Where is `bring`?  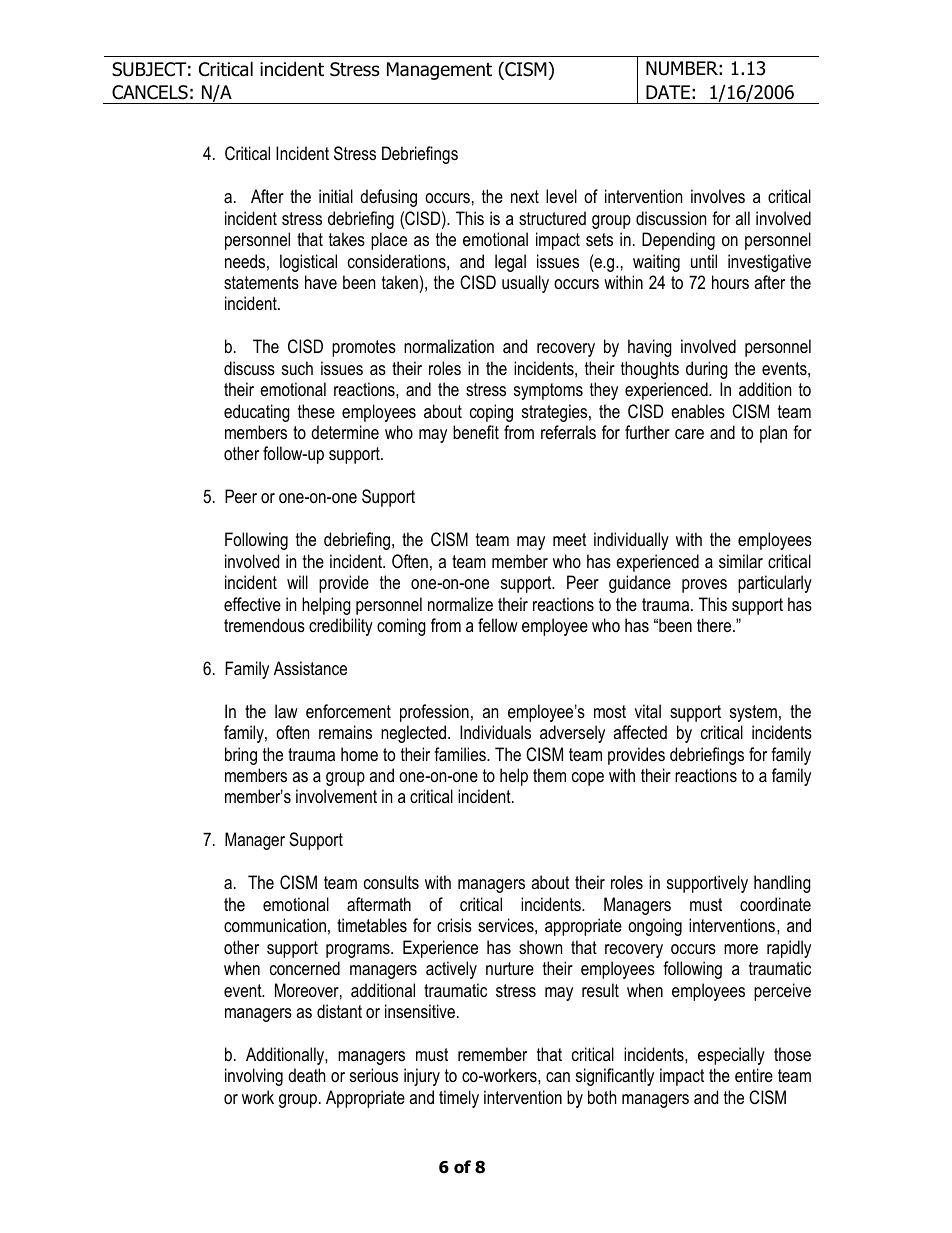
bring is located at coordinates (241, 756).
